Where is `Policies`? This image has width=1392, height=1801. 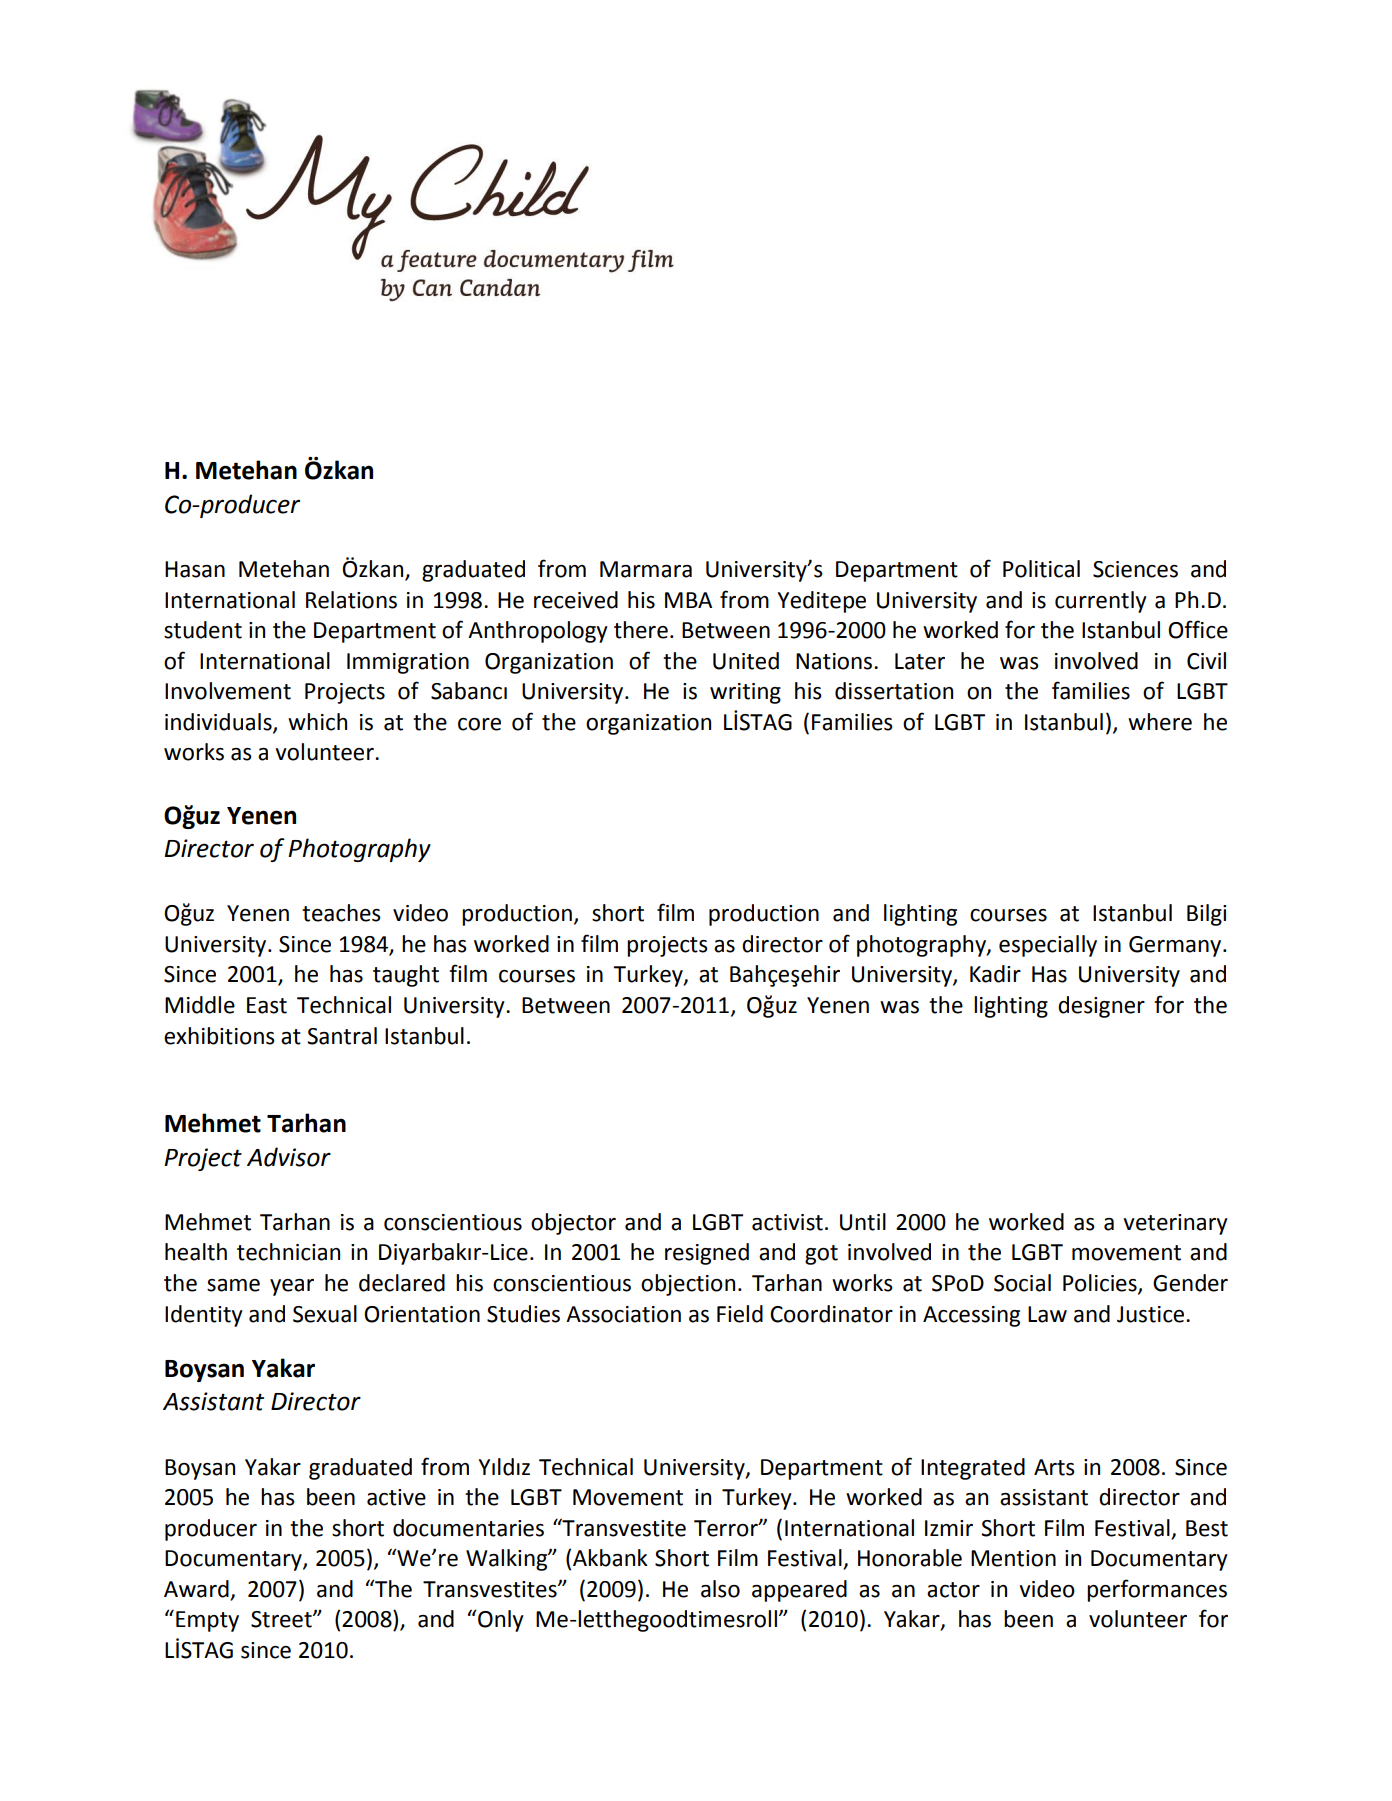 Policies is located at coordinates (1101, 1284).
